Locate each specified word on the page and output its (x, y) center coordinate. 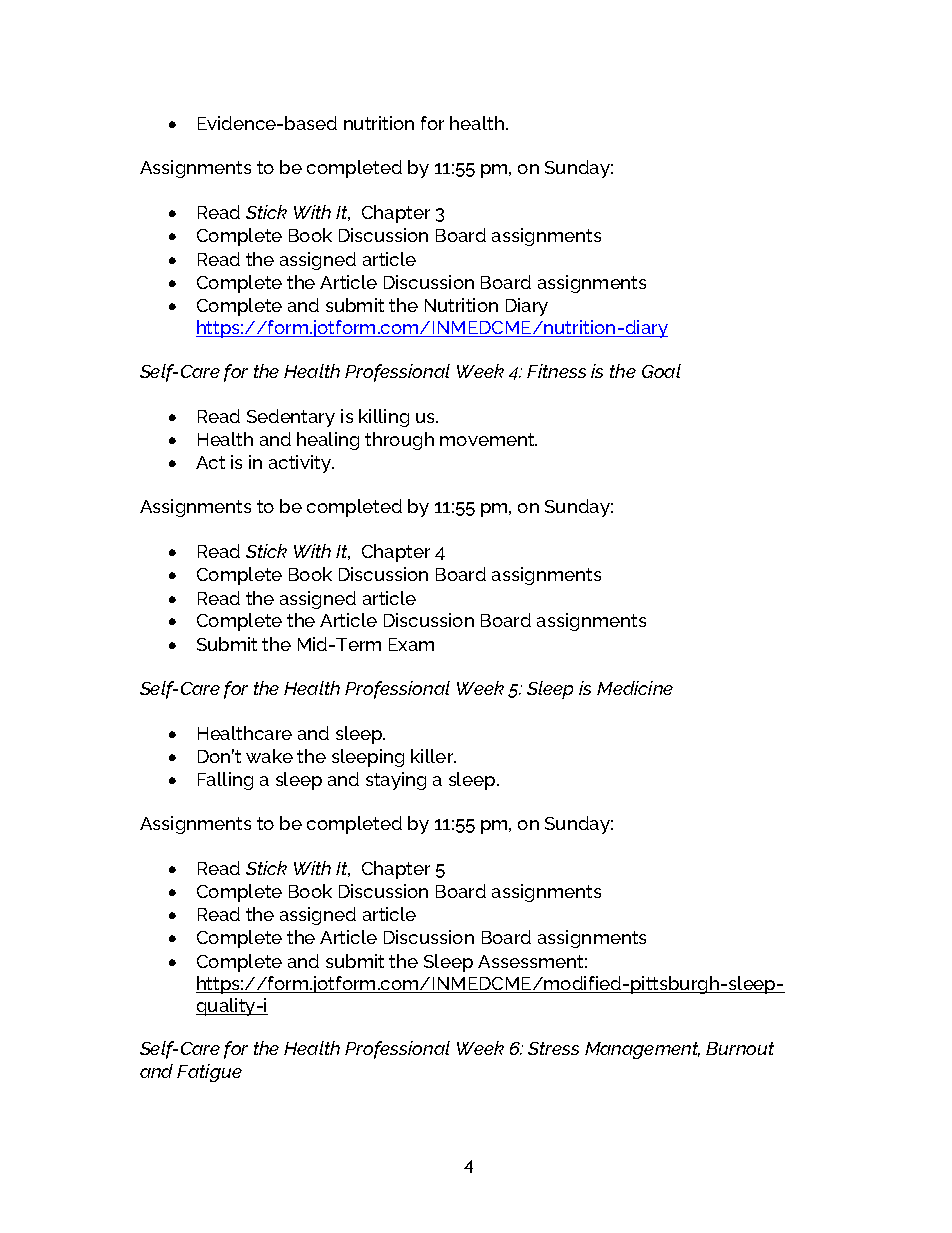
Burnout (740, 1048)
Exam (411, 644)
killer (433, 756)
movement (488, 439)
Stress (553, 1048)
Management (642, 1050)
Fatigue (209, 1073)
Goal (661, 371)
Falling (225, 781)
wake (269, 756)
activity (301, 464)
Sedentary (291, 418)
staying (396, 781)
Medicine (635, 688)
